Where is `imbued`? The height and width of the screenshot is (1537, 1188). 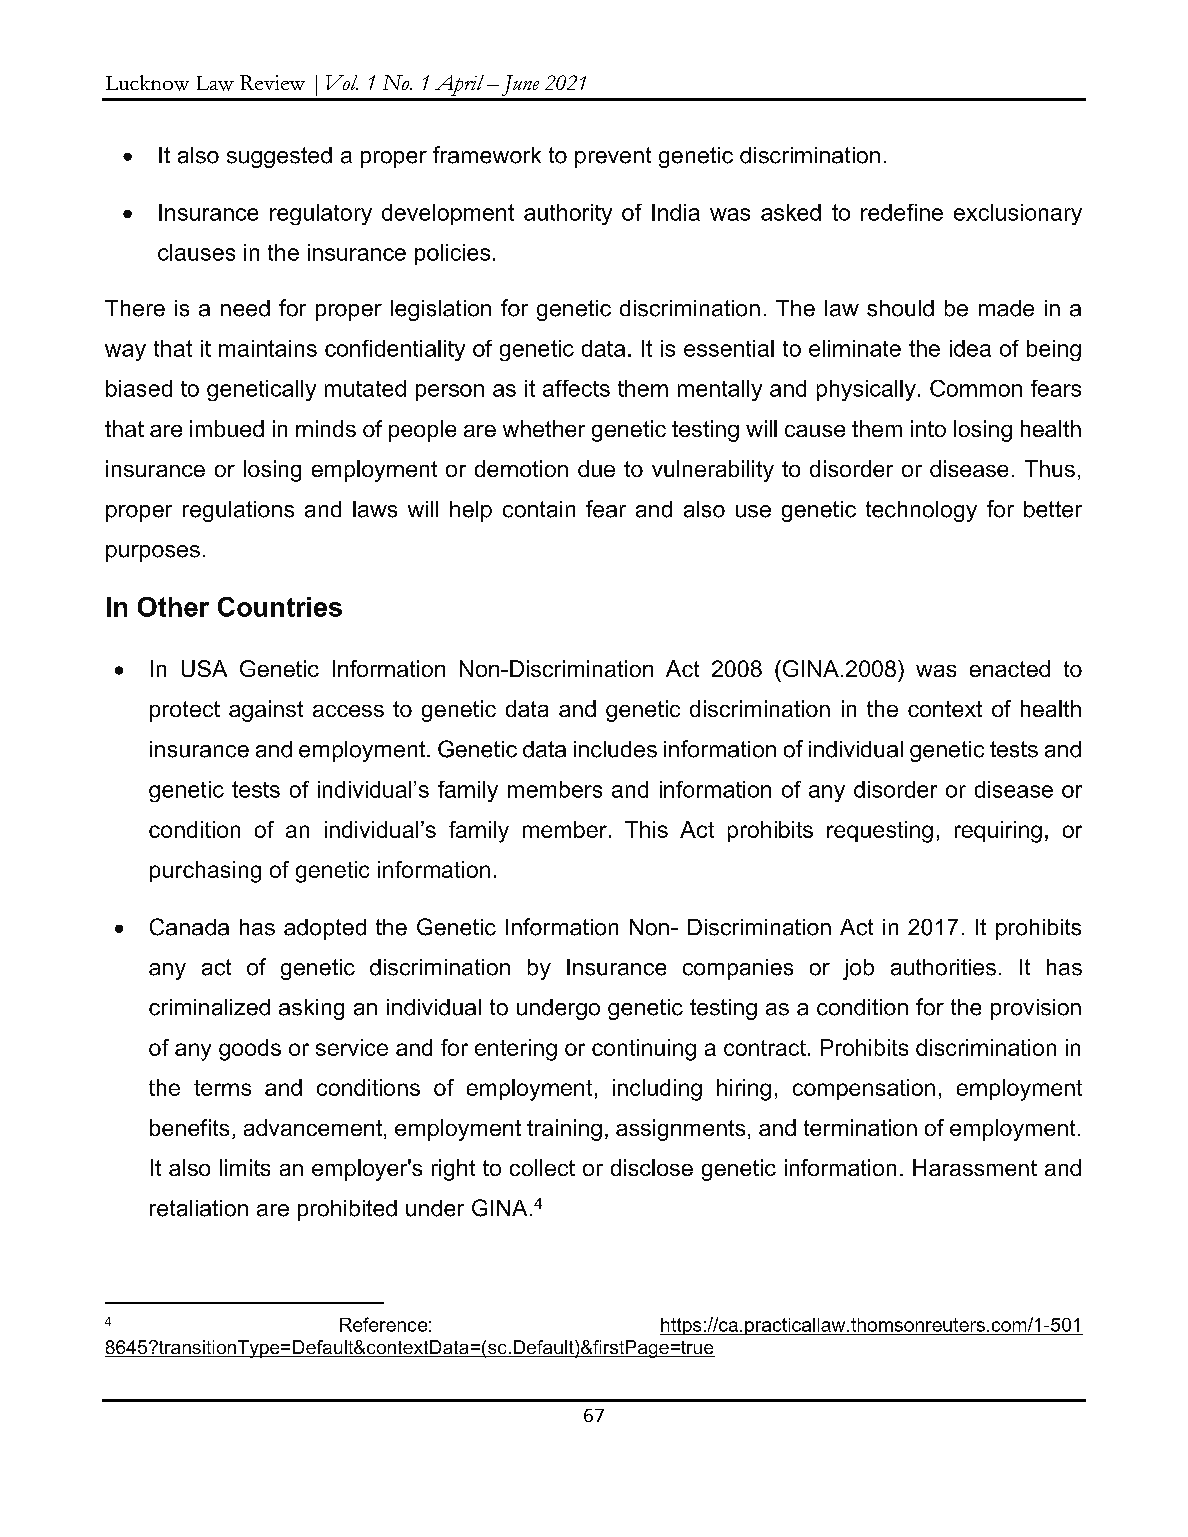
imbued is located at coordinates (227, 428).
